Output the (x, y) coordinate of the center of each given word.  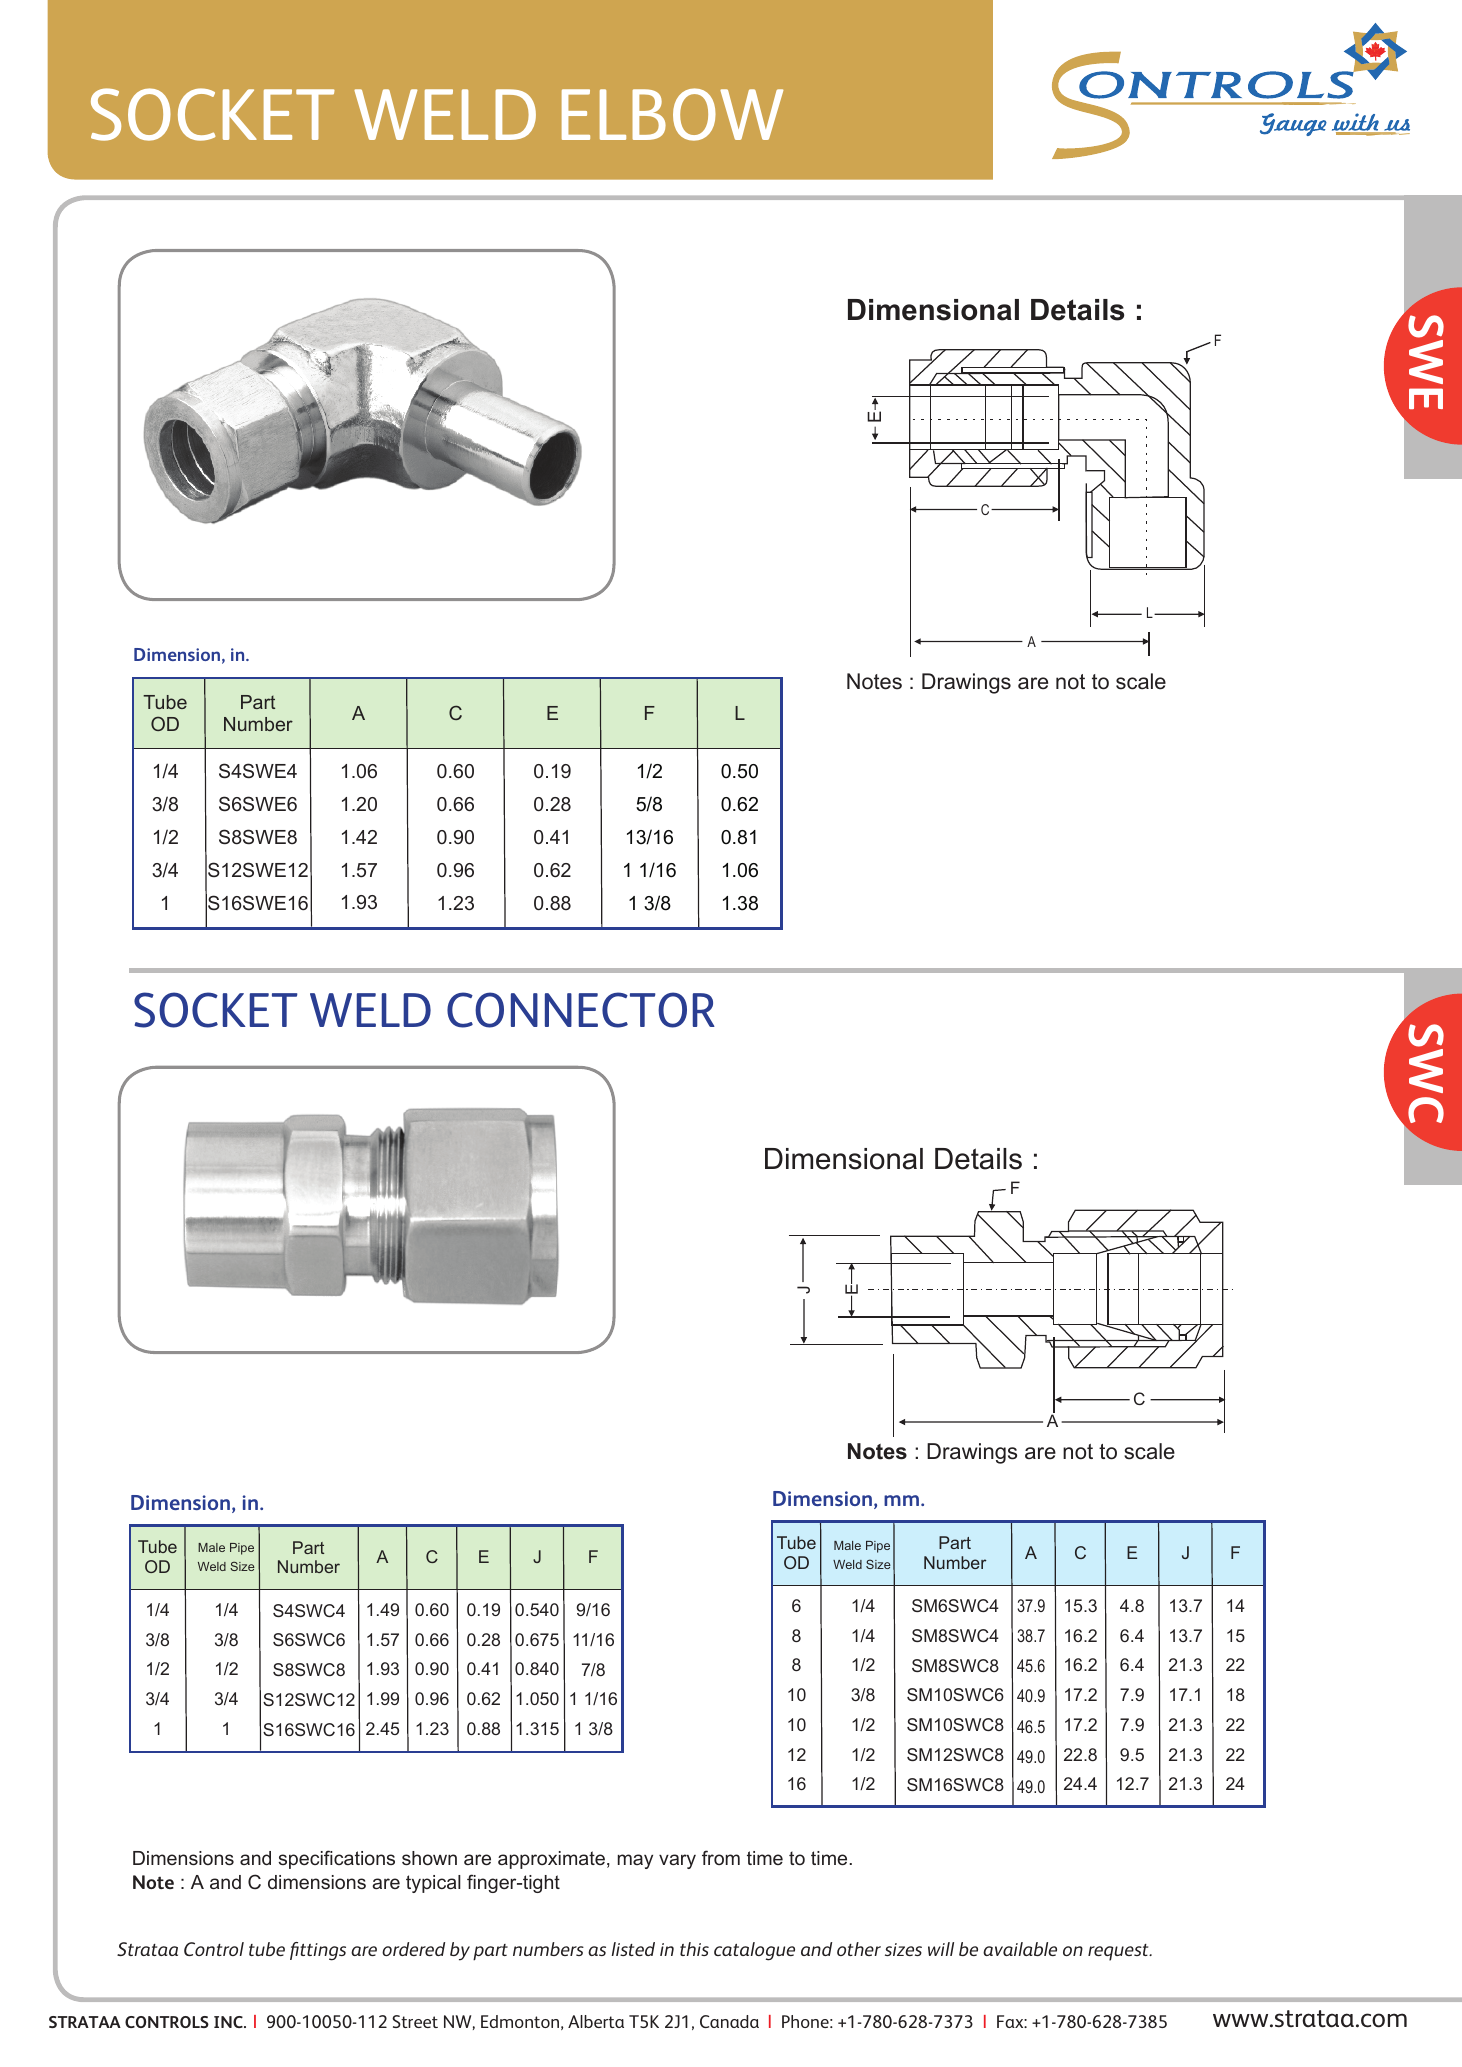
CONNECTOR (581, 1010)
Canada (729, 2021)
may (635, 1861)
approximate (551, 1860)
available (1020, 1949)
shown (429, 1858)
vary (677, 1861)
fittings (318, 1951)
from (721, 1857)
